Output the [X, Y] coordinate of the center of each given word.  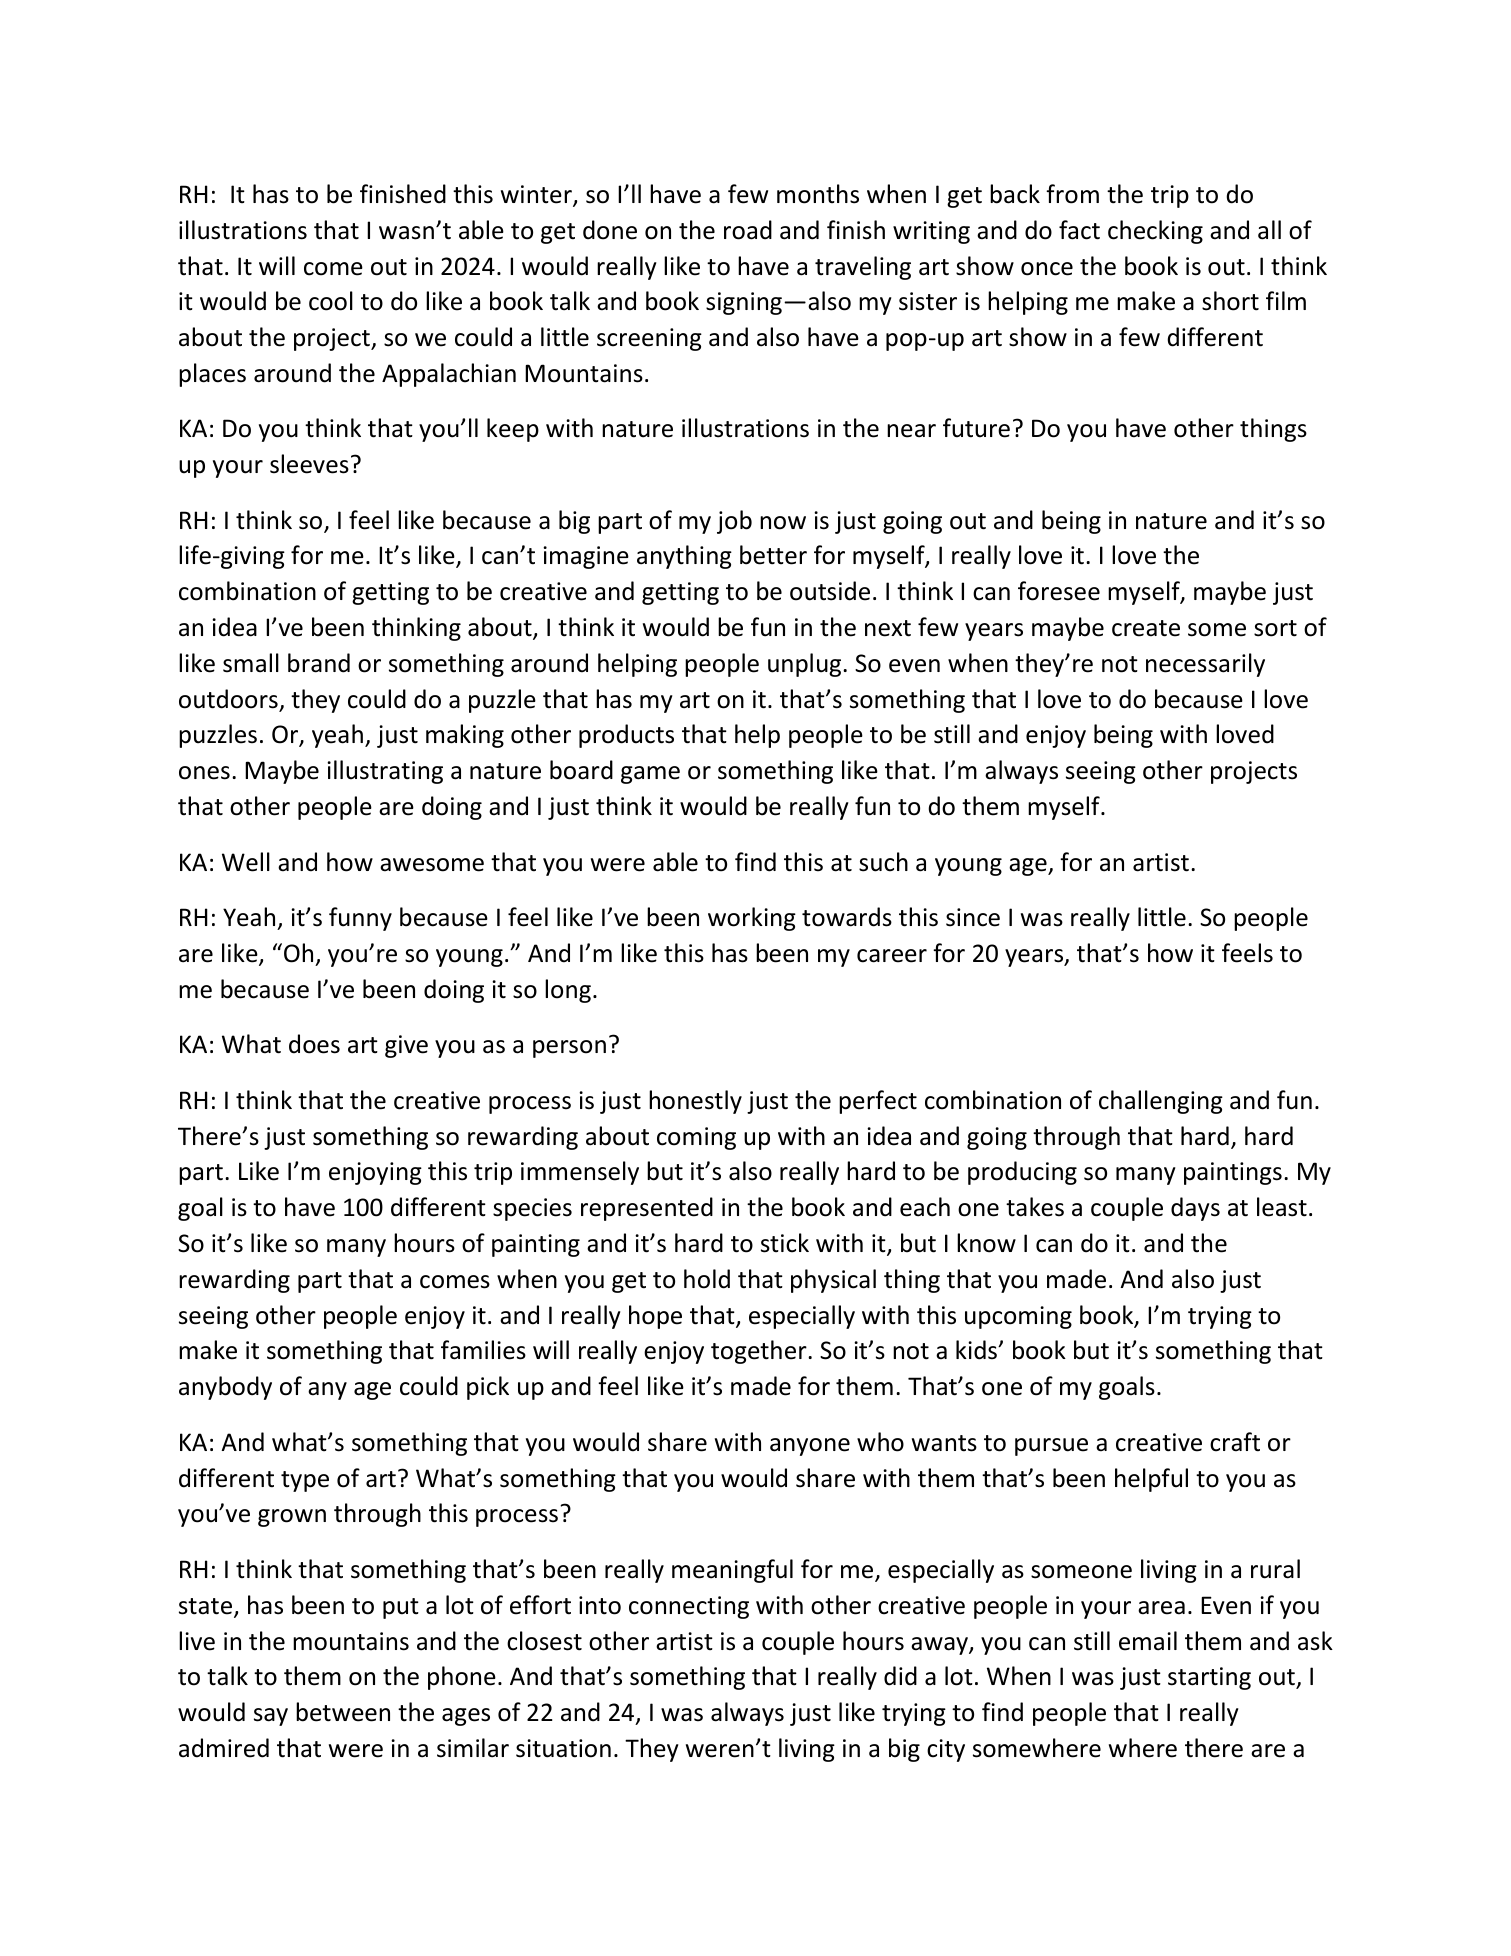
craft [1235, 1442]
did [900, 1676]
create [1146, 628]
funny [360, 919]
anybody [225, 1388]
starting [1209, 1678]
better [773, 555]
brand [319, 663]
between [343, 1712]
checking [1155, 232]
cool [331, 301]
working [752, 919]
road [748, 230]
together [760, 1352]
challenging [1161, 1102]
